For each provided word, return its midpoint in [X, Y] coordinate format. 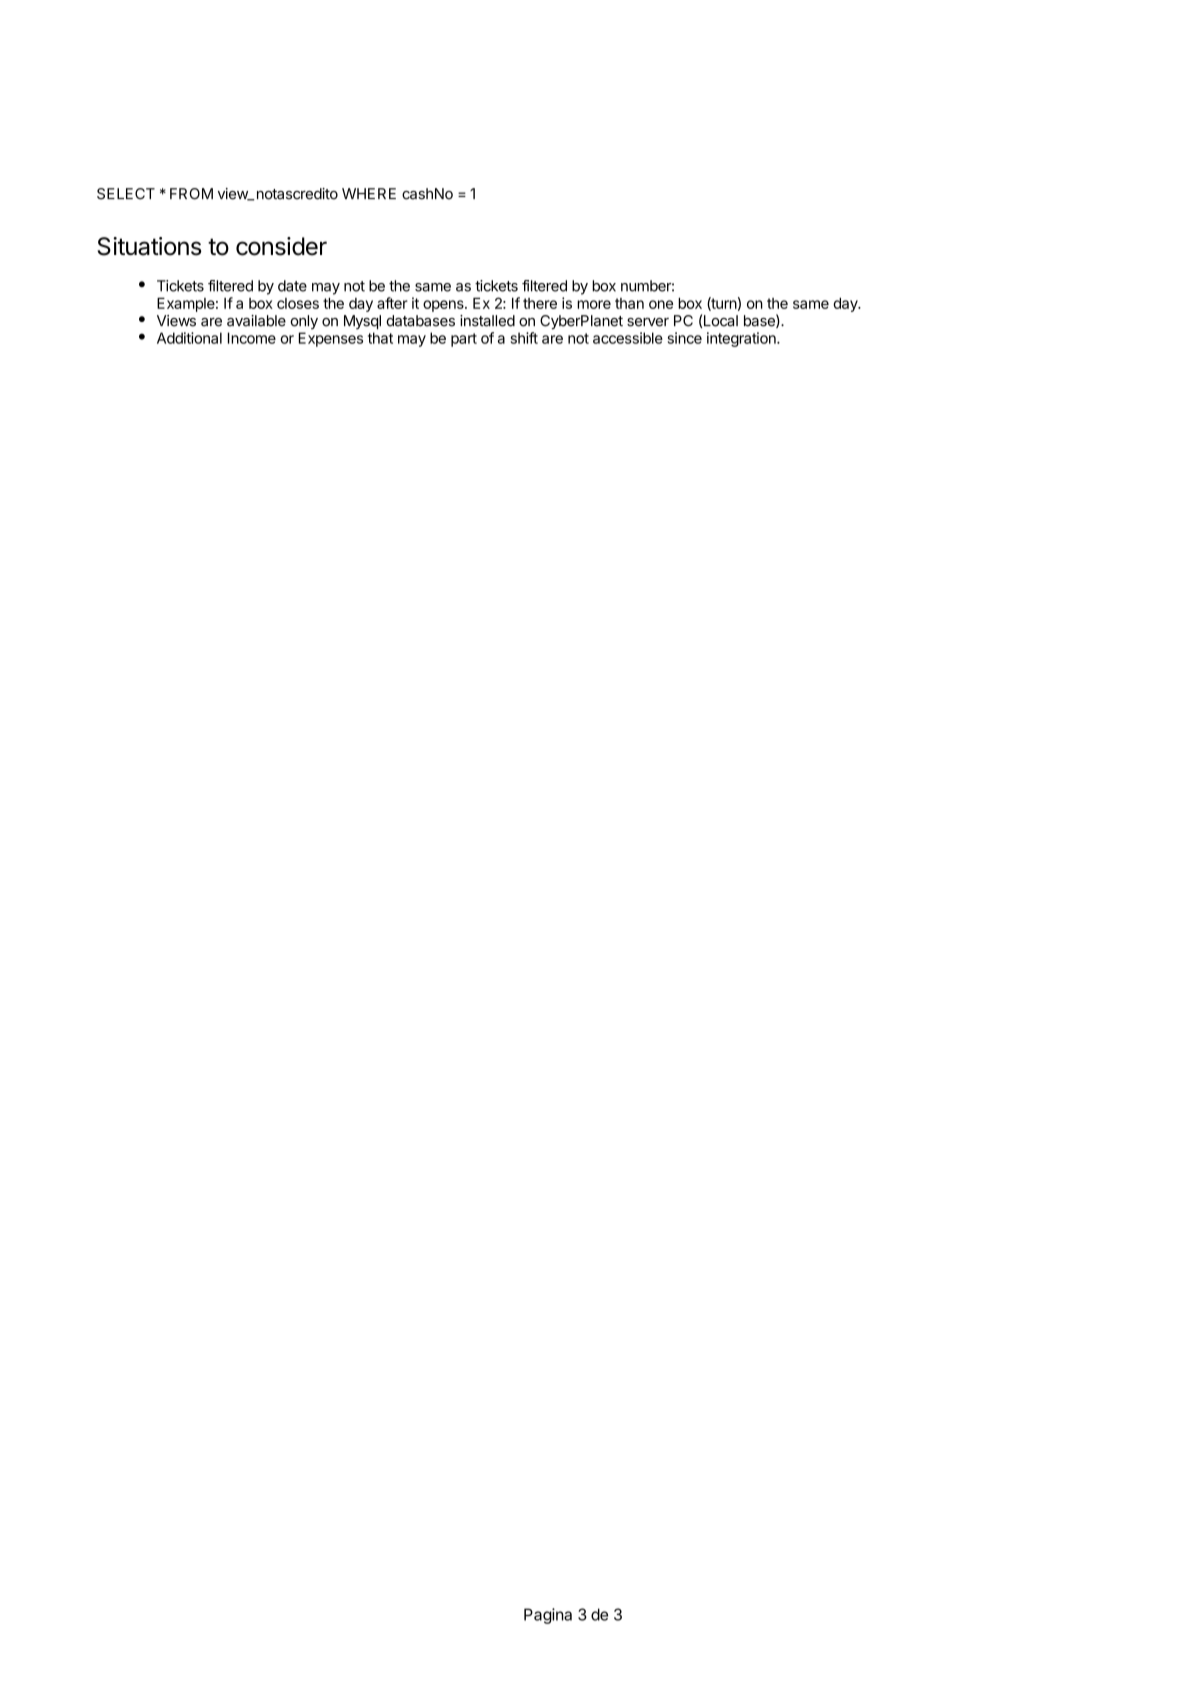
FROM [191, 194]
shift [524, 338]
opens [444, 306]
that [380, 338]
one [661, 304]
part [464, 340]
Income [252, 338]
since [685, 338]
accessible [628, 338]
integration [742, 339]
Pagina [548, 1616]
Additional [189, 338]
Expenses [331, 339]
